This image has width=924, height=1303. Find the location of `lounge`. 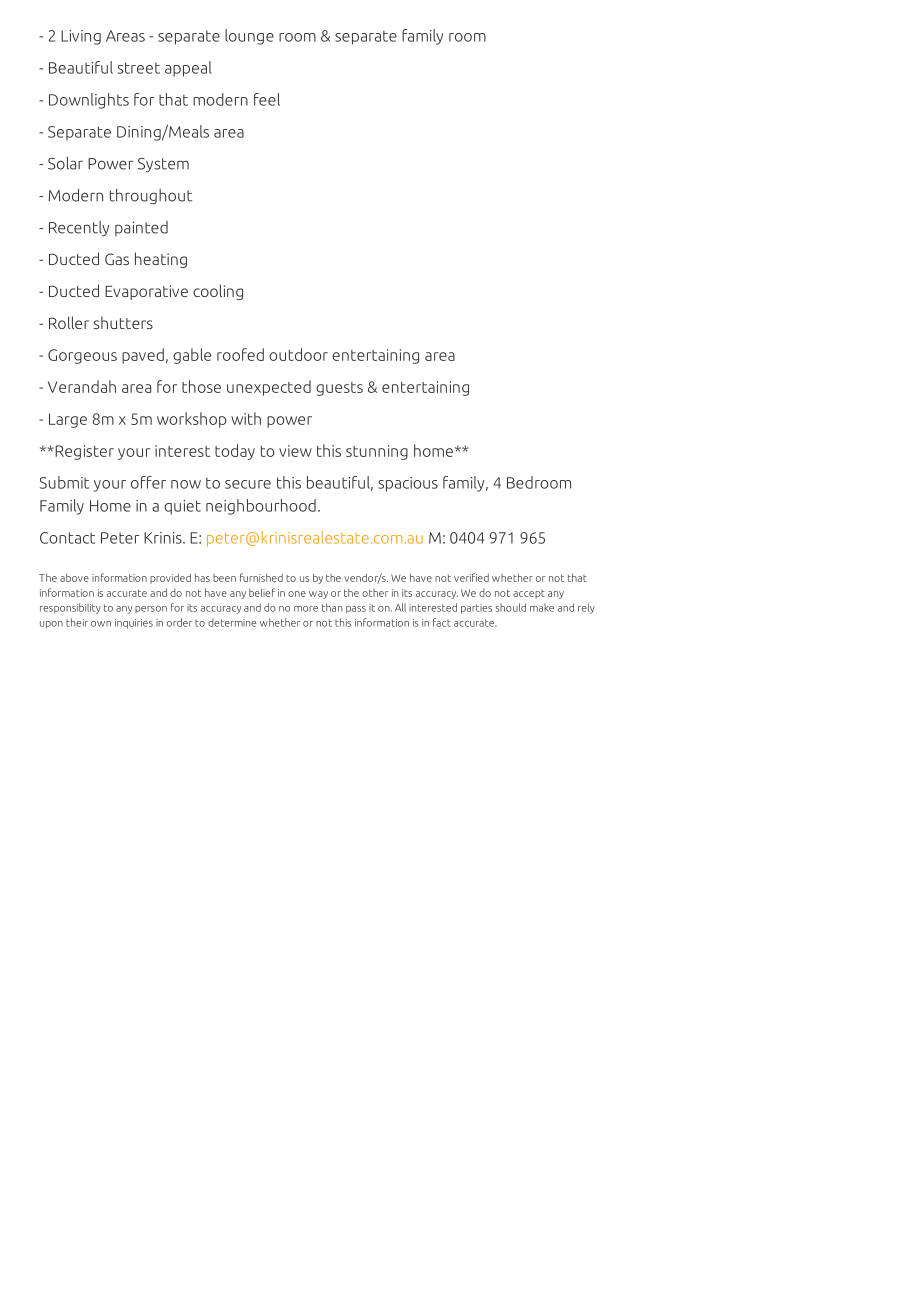

lounge is located at coordinates (249, 37).
